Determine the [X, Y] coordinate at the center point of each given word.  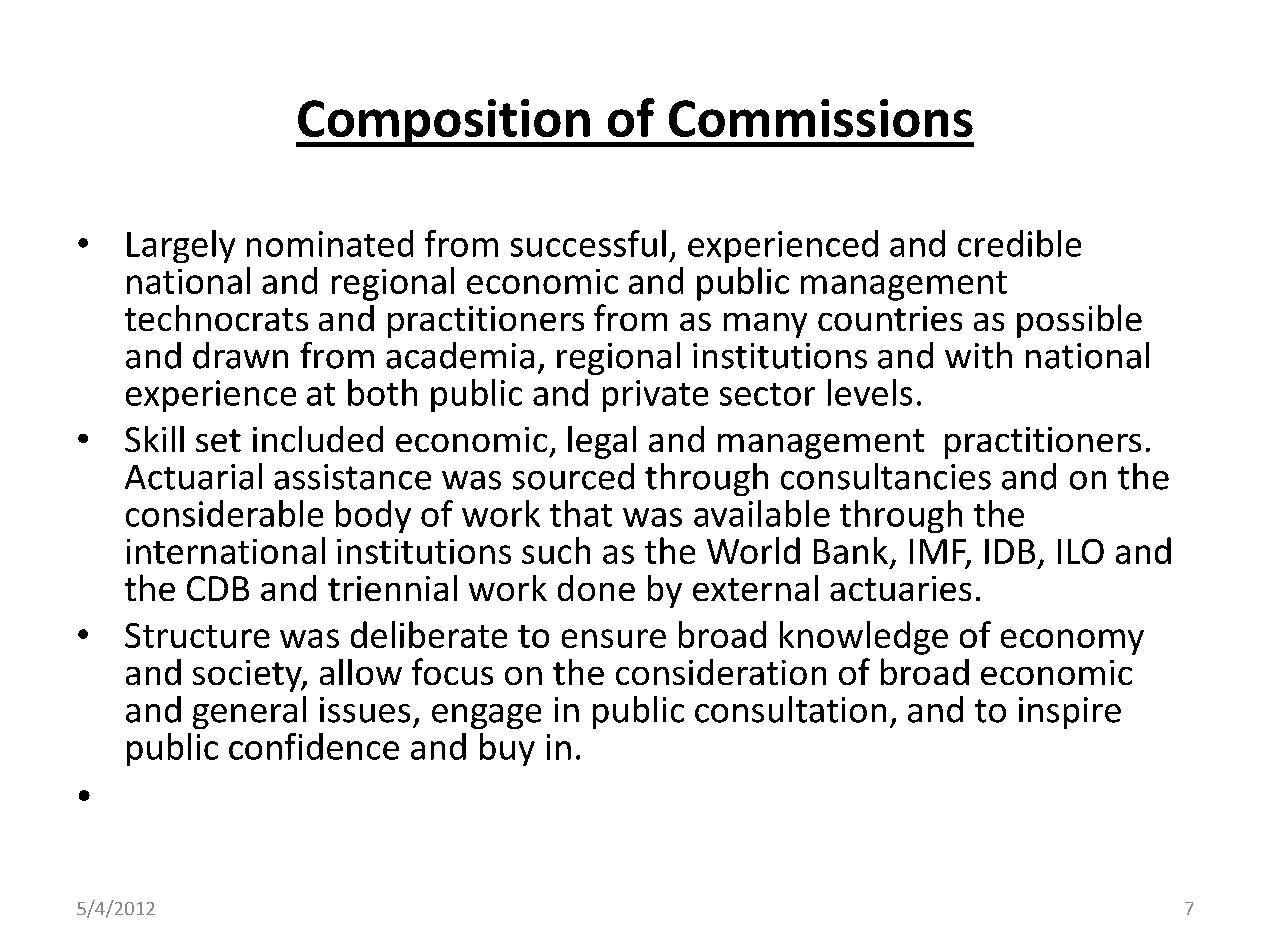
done [596, 588]
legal [602, 442]
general [249, 712]
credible [1019, 243]
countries [890, 318]
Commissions [821, 118]
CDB [218, 588]
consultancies [886, 476]
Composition [444, 123]
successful [588, 243]
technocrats [216, 318]
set [218, 440]
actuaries [900, 588]
